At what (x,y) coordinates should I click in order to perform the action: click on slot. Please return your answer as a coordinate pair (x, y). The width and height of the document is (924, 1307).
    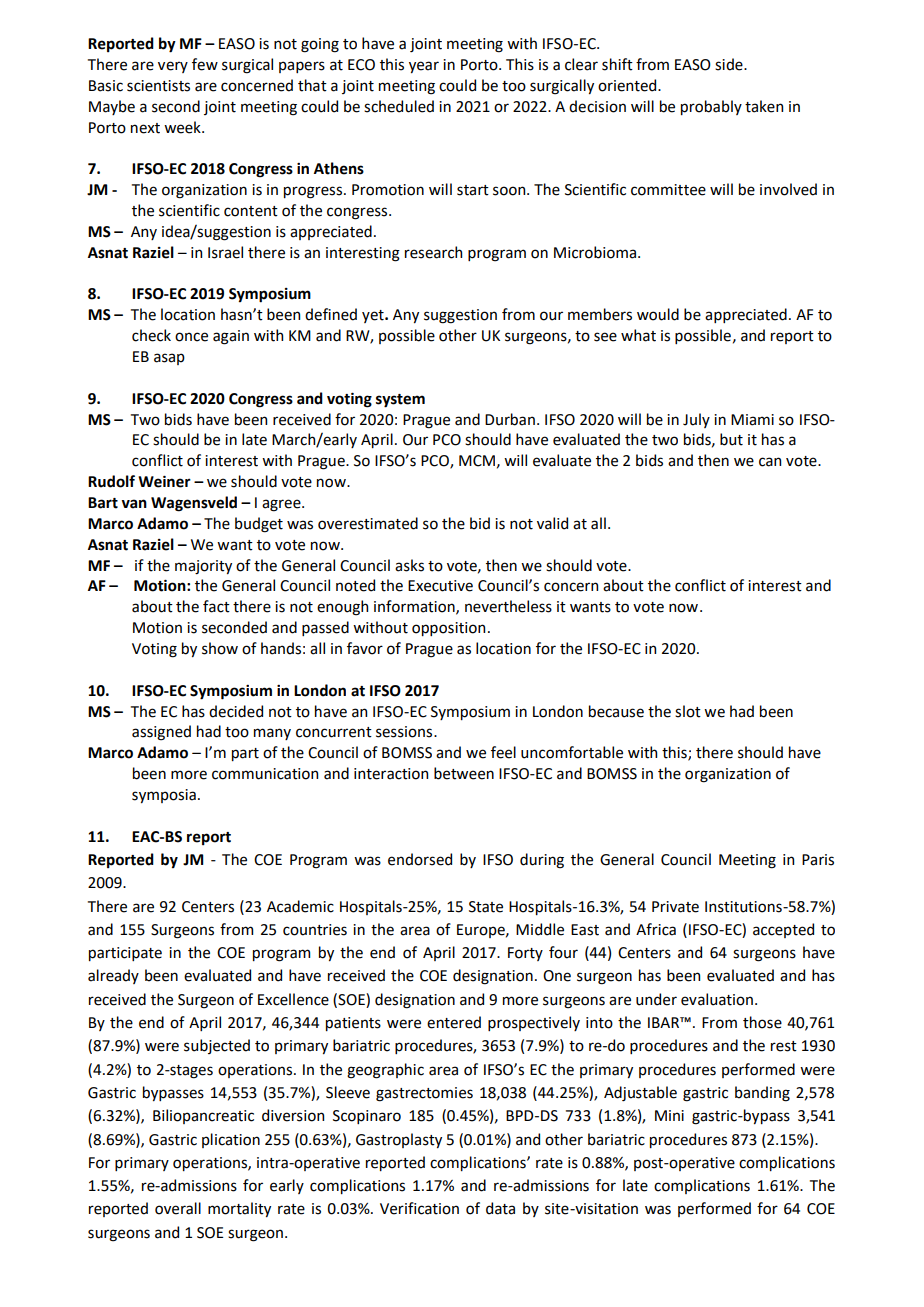
    Looking at the image, I should click on (688, 711).
